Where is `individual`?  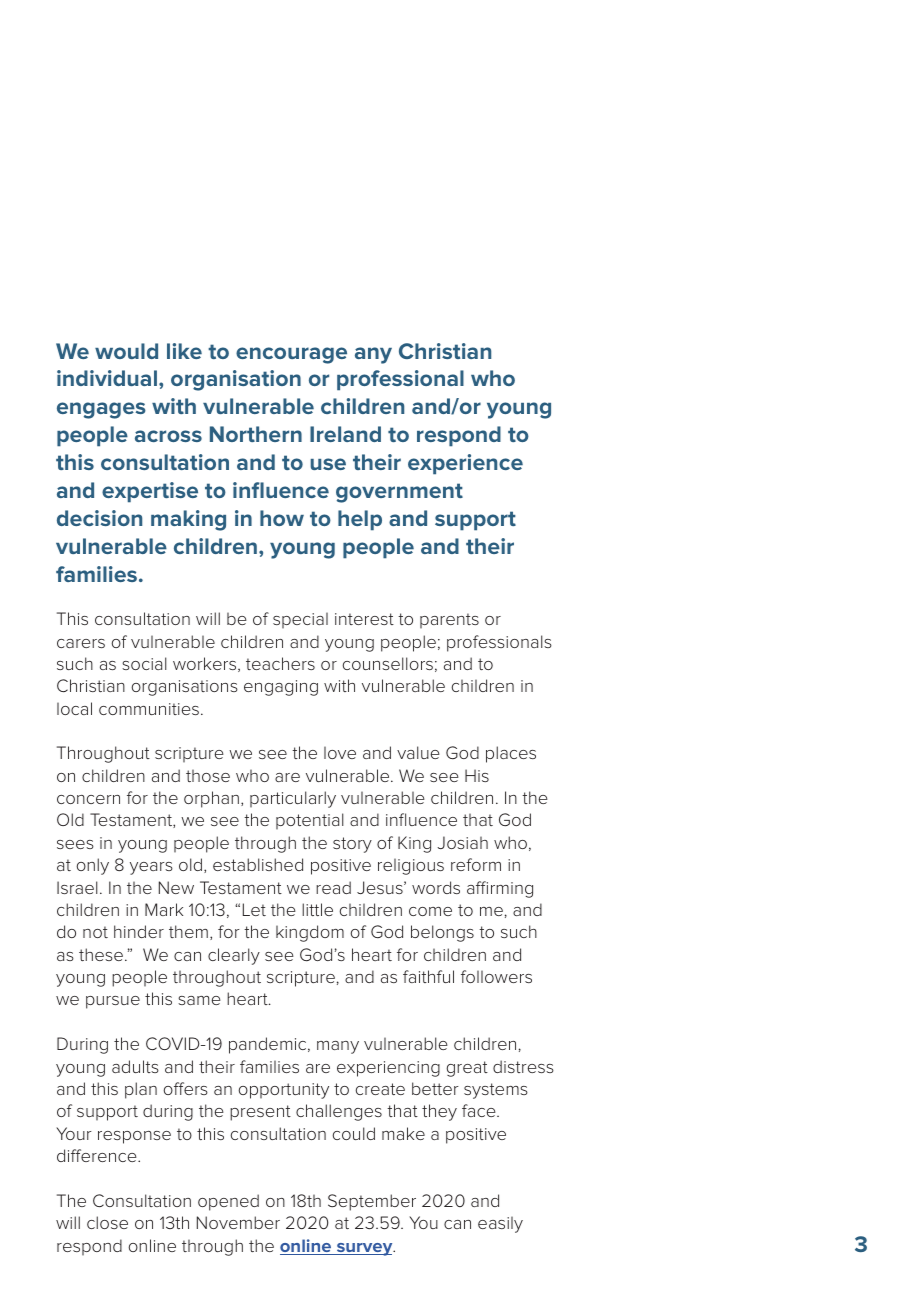
individual is located at coordinates (108, 378).
